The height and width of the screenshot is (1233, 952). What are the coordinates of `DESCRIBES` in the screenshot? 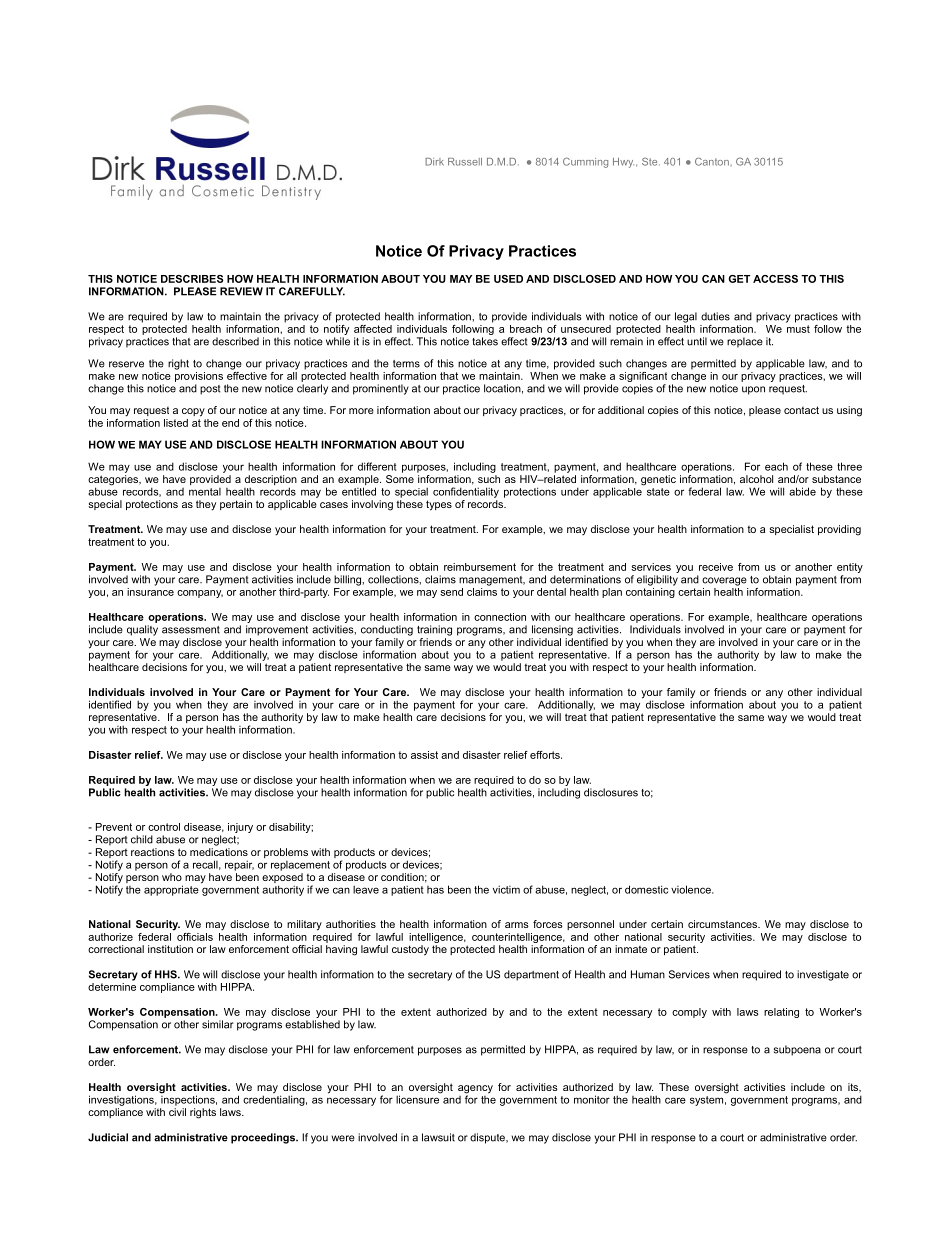 It's located at (192, 279).
